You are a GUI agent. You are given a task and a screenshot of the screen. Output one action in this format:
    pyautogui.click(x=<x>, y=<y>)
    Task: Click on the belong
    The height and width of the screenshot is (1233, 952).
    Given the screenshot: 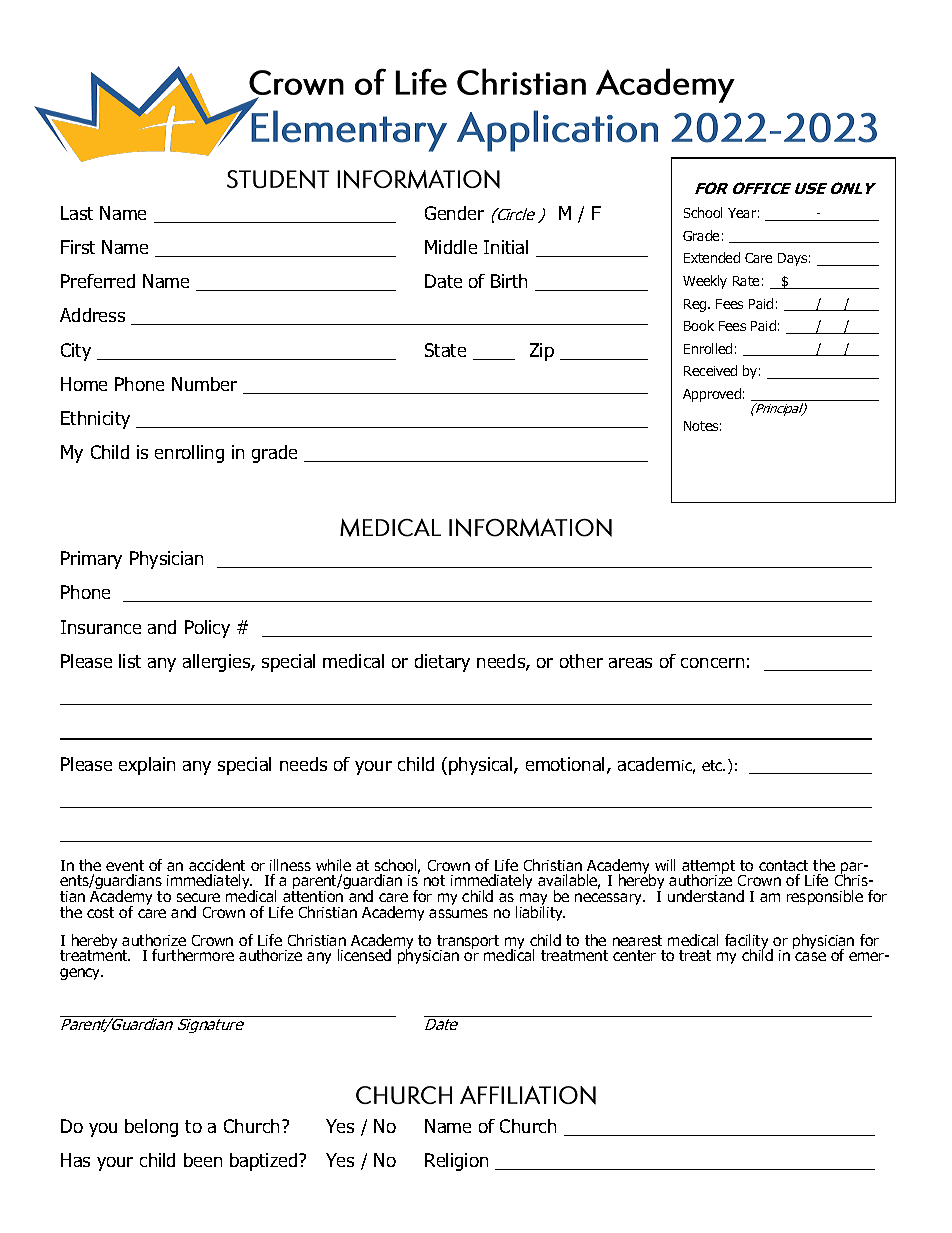 What is the action you would take?
    pyautogui.click(x=151, y=1128)
